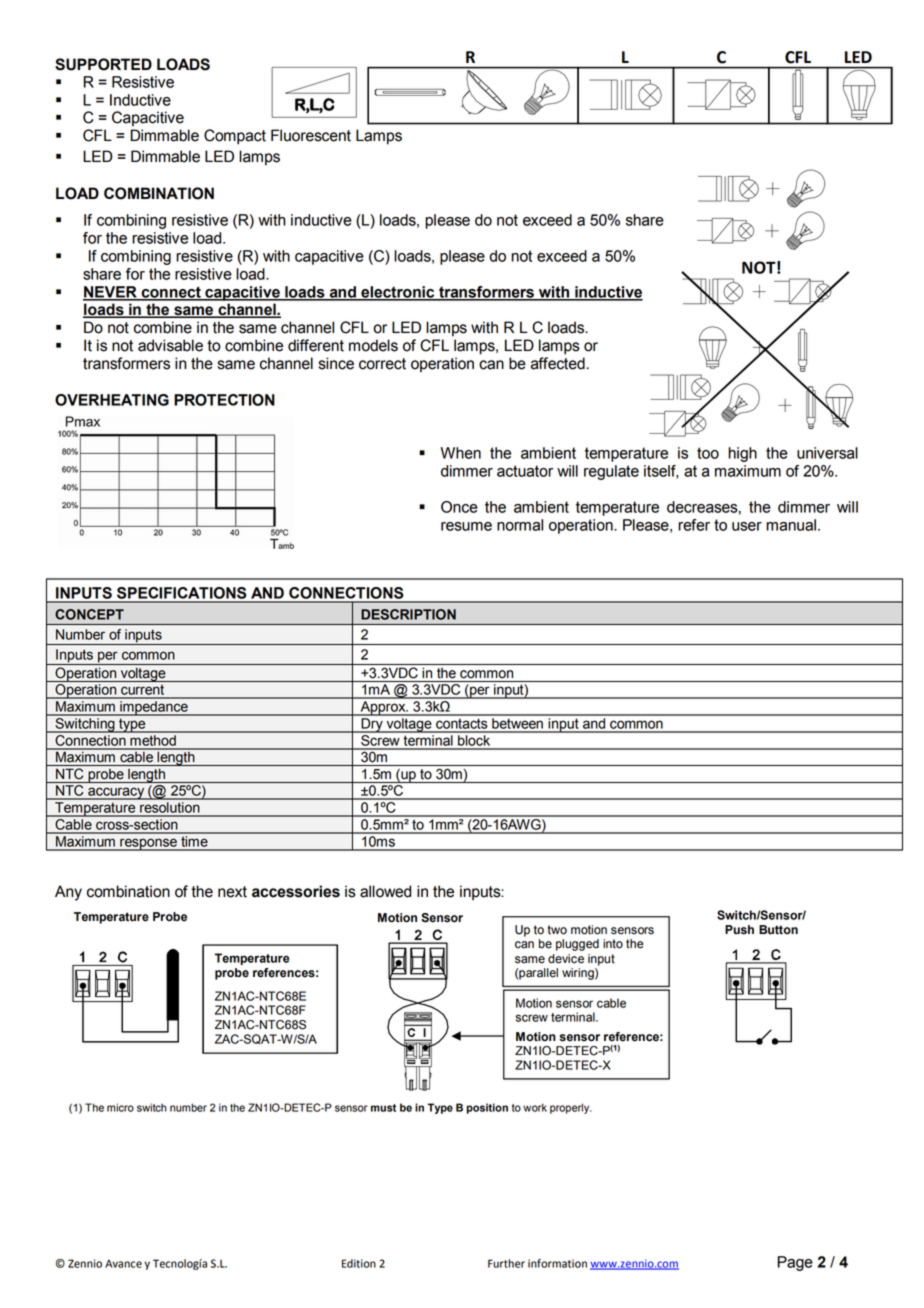  Describe the element at coordinates (103, 64) in the screenshot. I see `SUPPORTED` at that location.
